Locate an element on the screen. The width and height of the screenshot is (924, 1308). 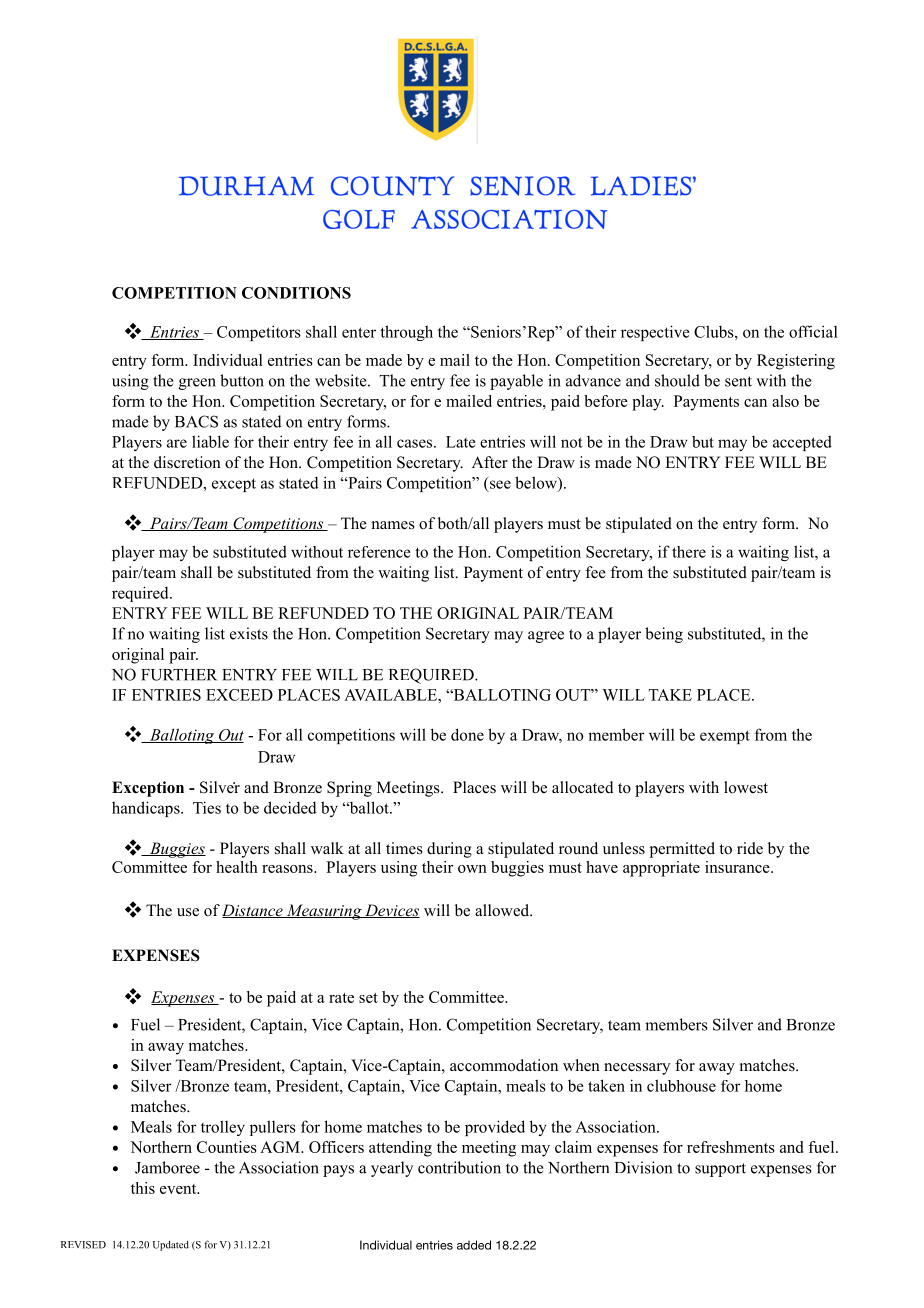
Competitors is located at coordinates (259, 333).
